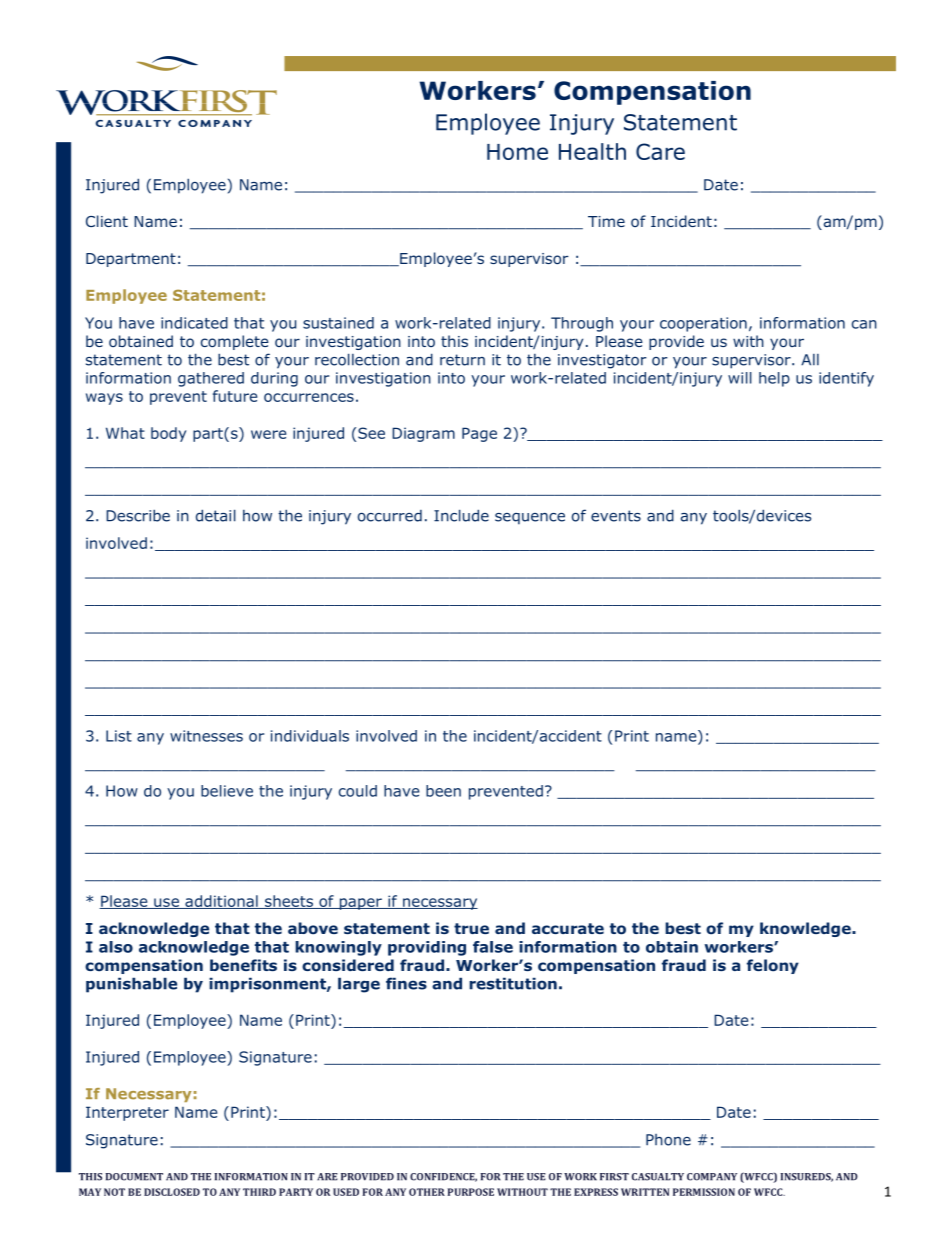 The width and height of the page is (952, 1233). Describe the element at coordinates (616, 516) in the page. I see `events` at that location.
